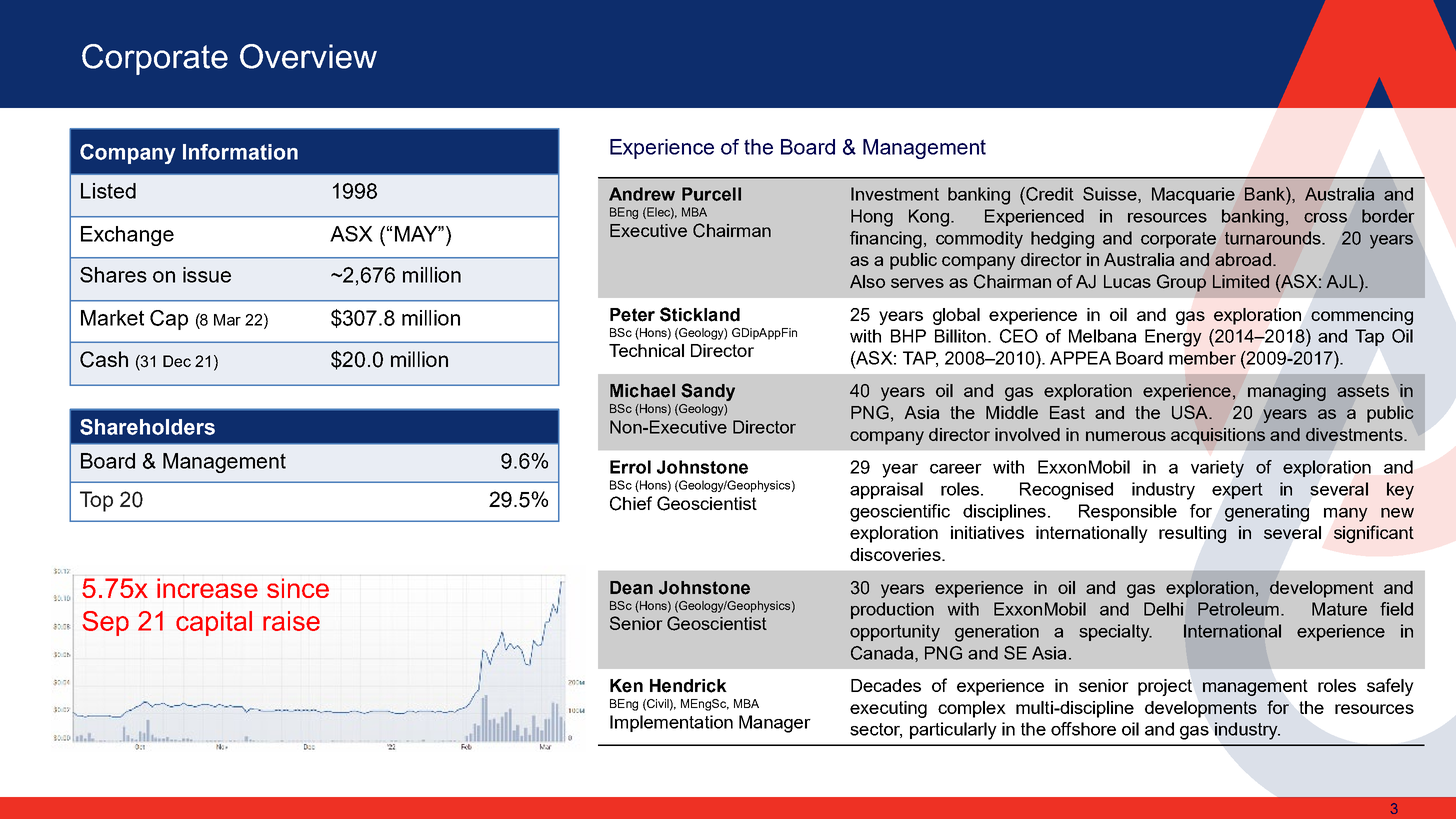 This document has width=1456, height=819. I want to click on Purcell, so click(711, 194).
